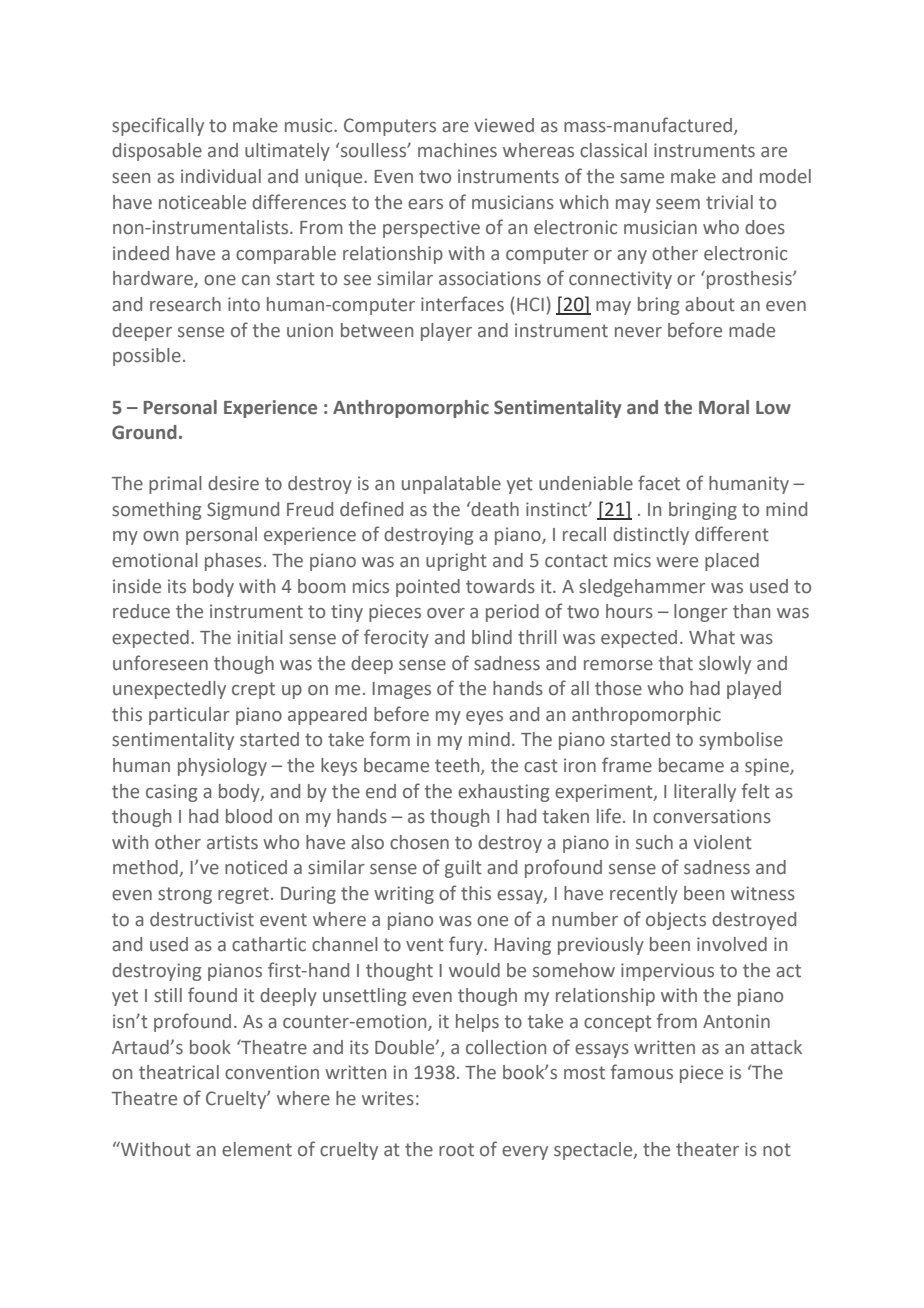 The height and width of the page is (1308, 924). What do you see at coordinates (712, 637) in the page?
I see `What` at bounding box center [712, 637].
